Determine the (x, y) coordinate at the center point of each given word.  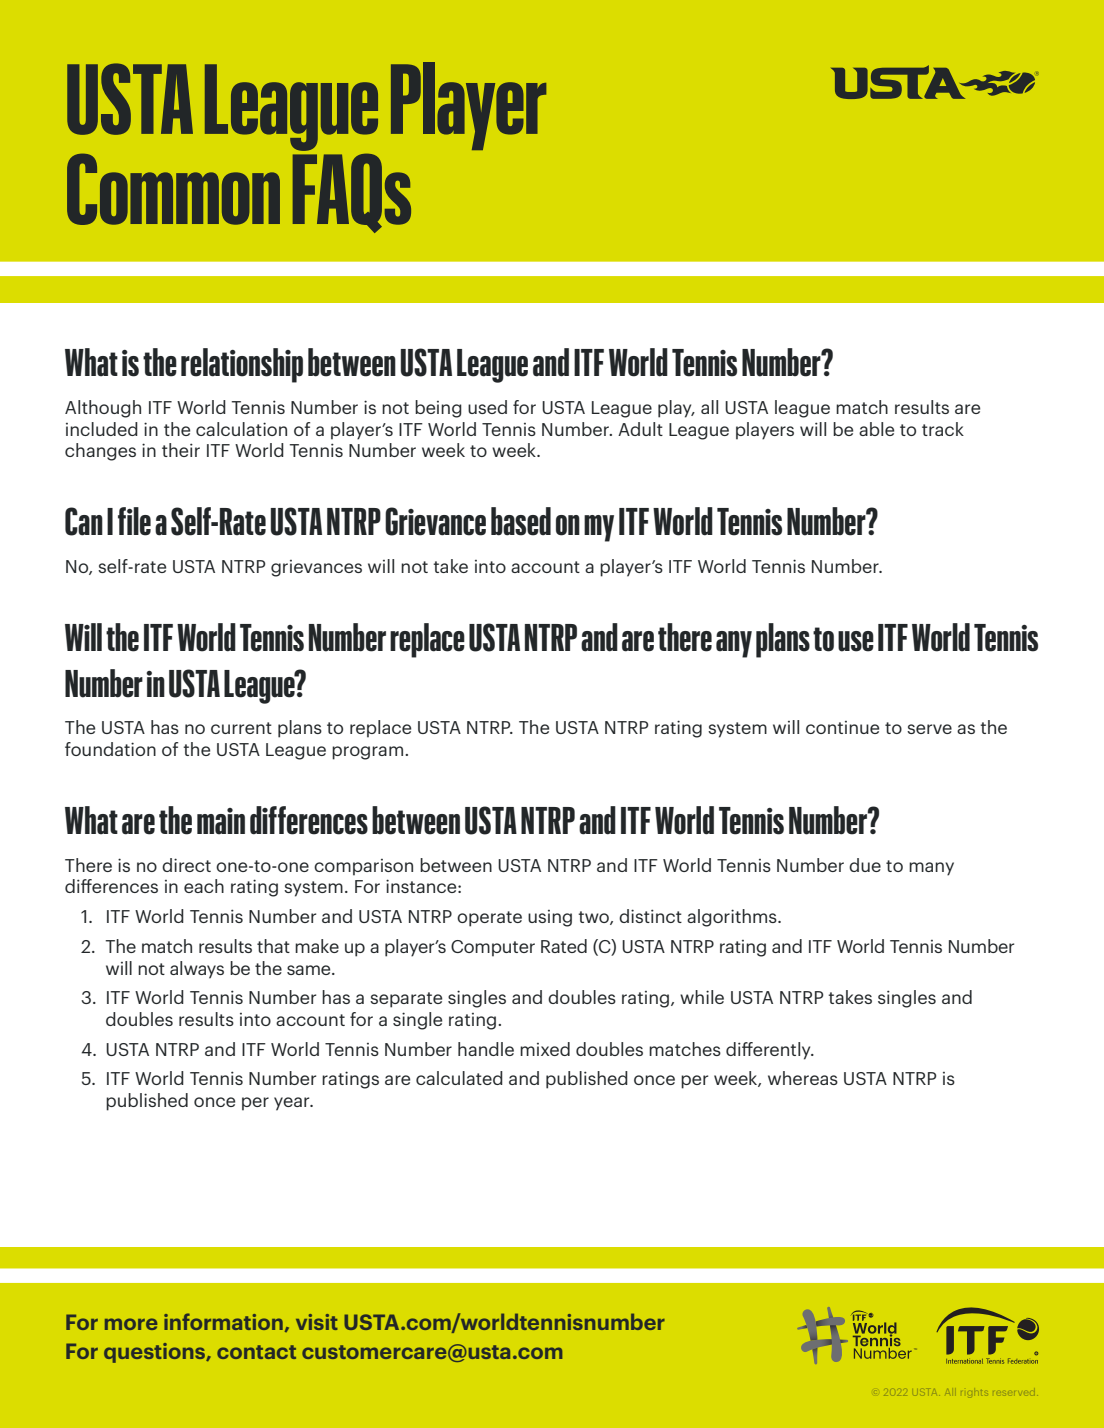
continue (842, 727)
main (221, 821)
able (876, 429)
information (223, 1321)
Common (173, 189)
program (369, 753)
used (487, 407)
